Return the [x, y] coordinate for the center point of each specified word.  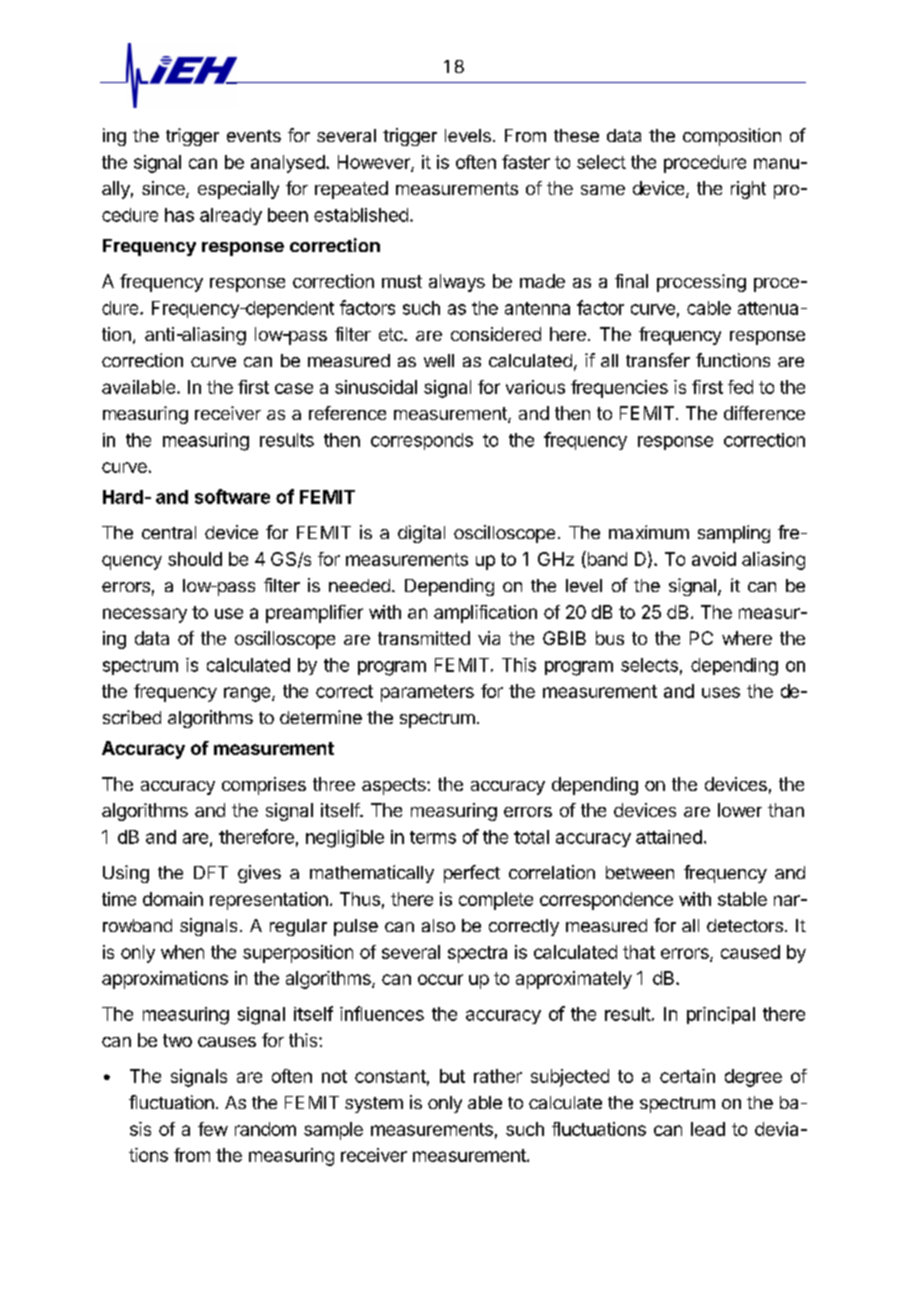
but [452, 1076]
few [213, 1129]
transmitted [424, 638]
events [254, 136]
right [748, 190]
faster [526, 162]
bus [610, 638]
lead [708, 1129]
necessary [145, 615]
